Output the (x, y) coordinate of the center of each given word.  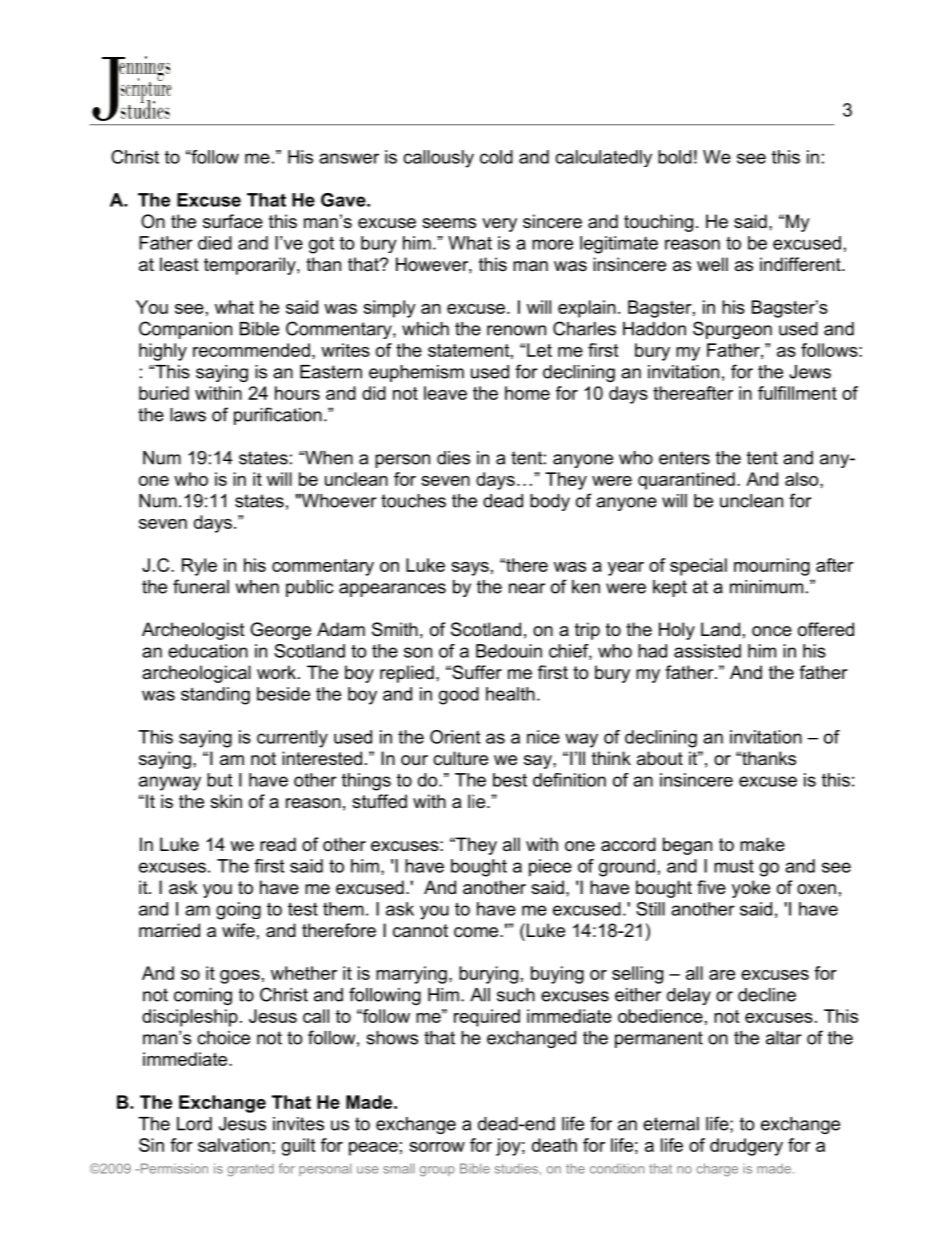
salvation (234, 1145)
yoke (751, 889)
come (477, 932)
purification (278, 416)
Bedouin (509, 651)
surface (233, 221)
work (278, 672)
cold (496, 157)
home (527, 393)
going (238, 911)
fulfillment (797, 393)
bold (675, 157)
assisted (707, 651)
